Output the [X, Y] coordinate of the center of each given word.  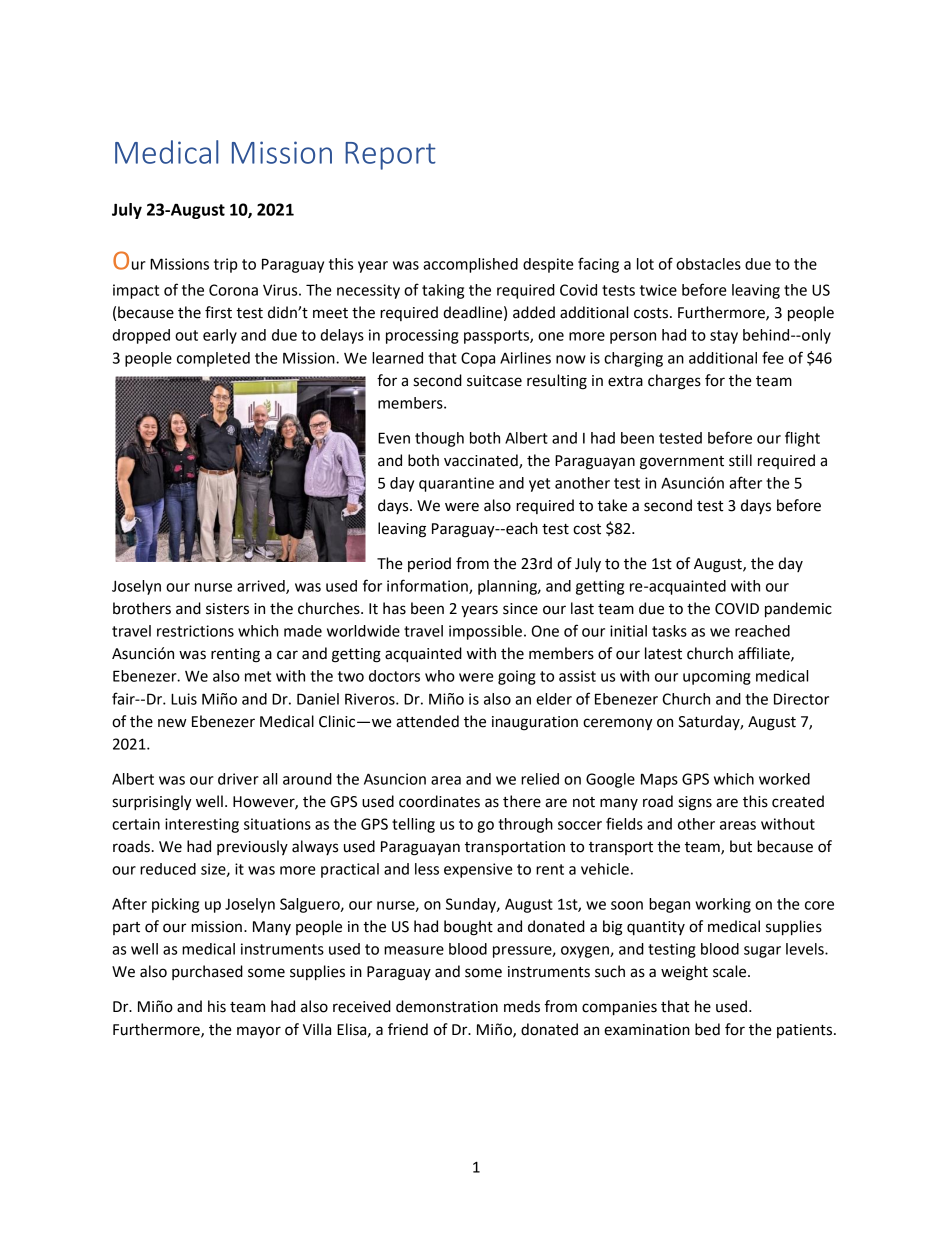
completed [213, 359]
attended [427, 721]
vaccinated [482, 461]
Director [801, 699]
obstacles [708, 264]
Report [390, 156]
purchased [207, 972]
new [172, 723]
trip [226, 265]
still [740, 460]
